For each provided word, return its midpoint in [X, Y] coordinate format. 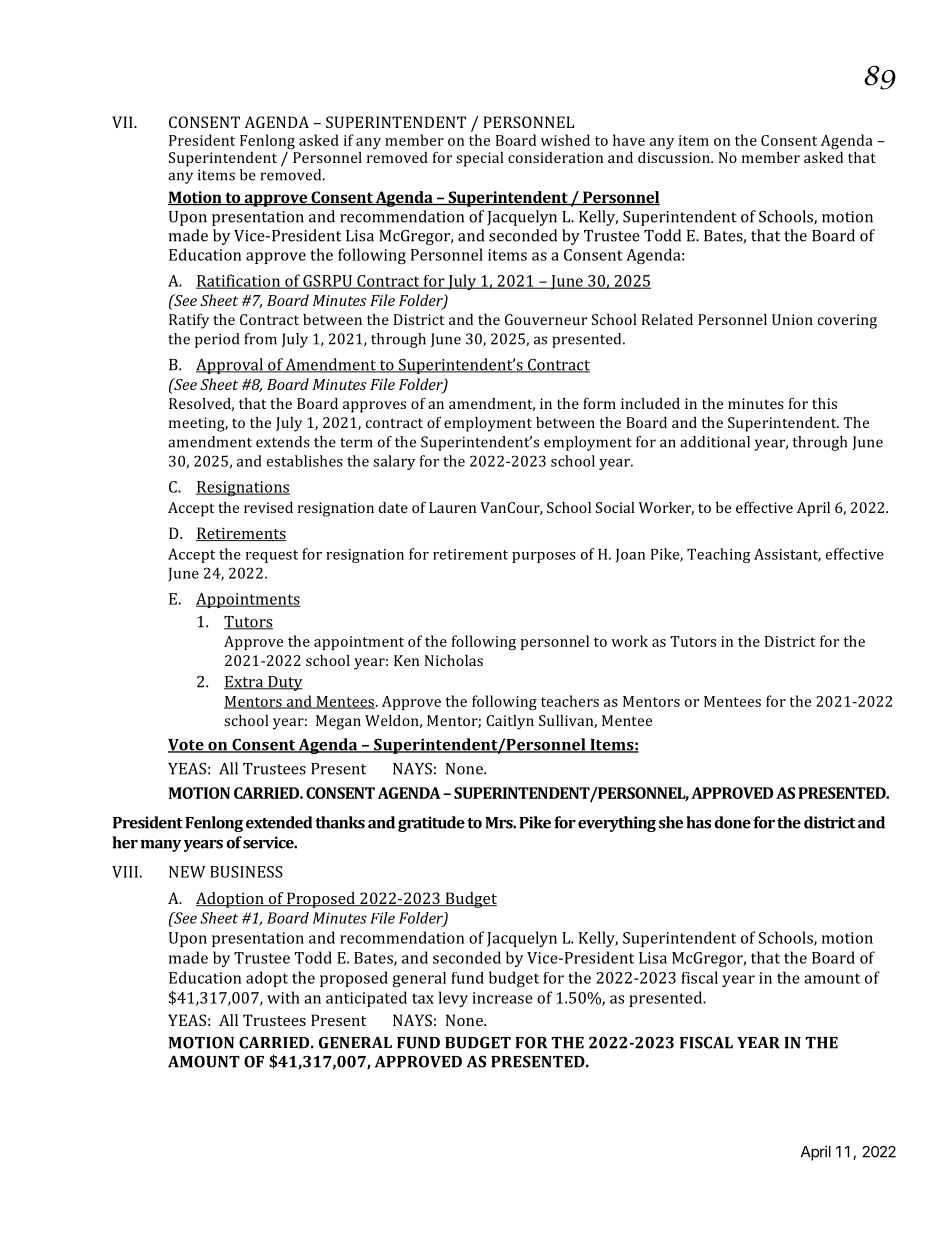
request [272, 556]
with [283, 997]
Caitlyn [510, 722]
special [480, 159]
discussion [675, 157]
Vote [187, 746]
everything [617, 824]
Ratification [239, 281]
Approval [230, 366]
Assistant [787, 555]
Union [792, 319]
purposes [544, 557]
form [599, 403]
